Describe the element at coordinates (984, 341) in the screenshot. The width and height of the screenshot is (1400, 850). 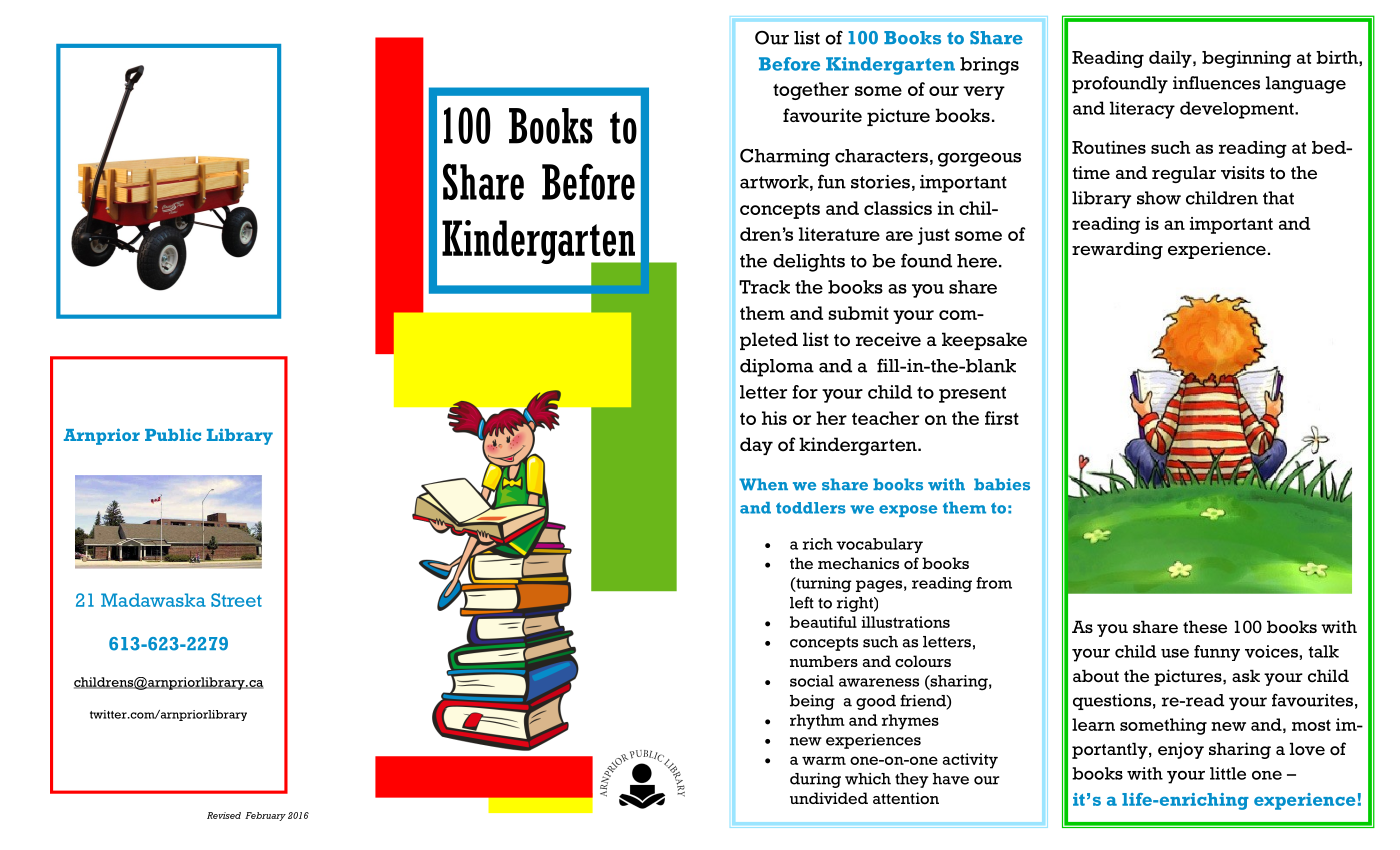
I see `keepsake` at that location.
